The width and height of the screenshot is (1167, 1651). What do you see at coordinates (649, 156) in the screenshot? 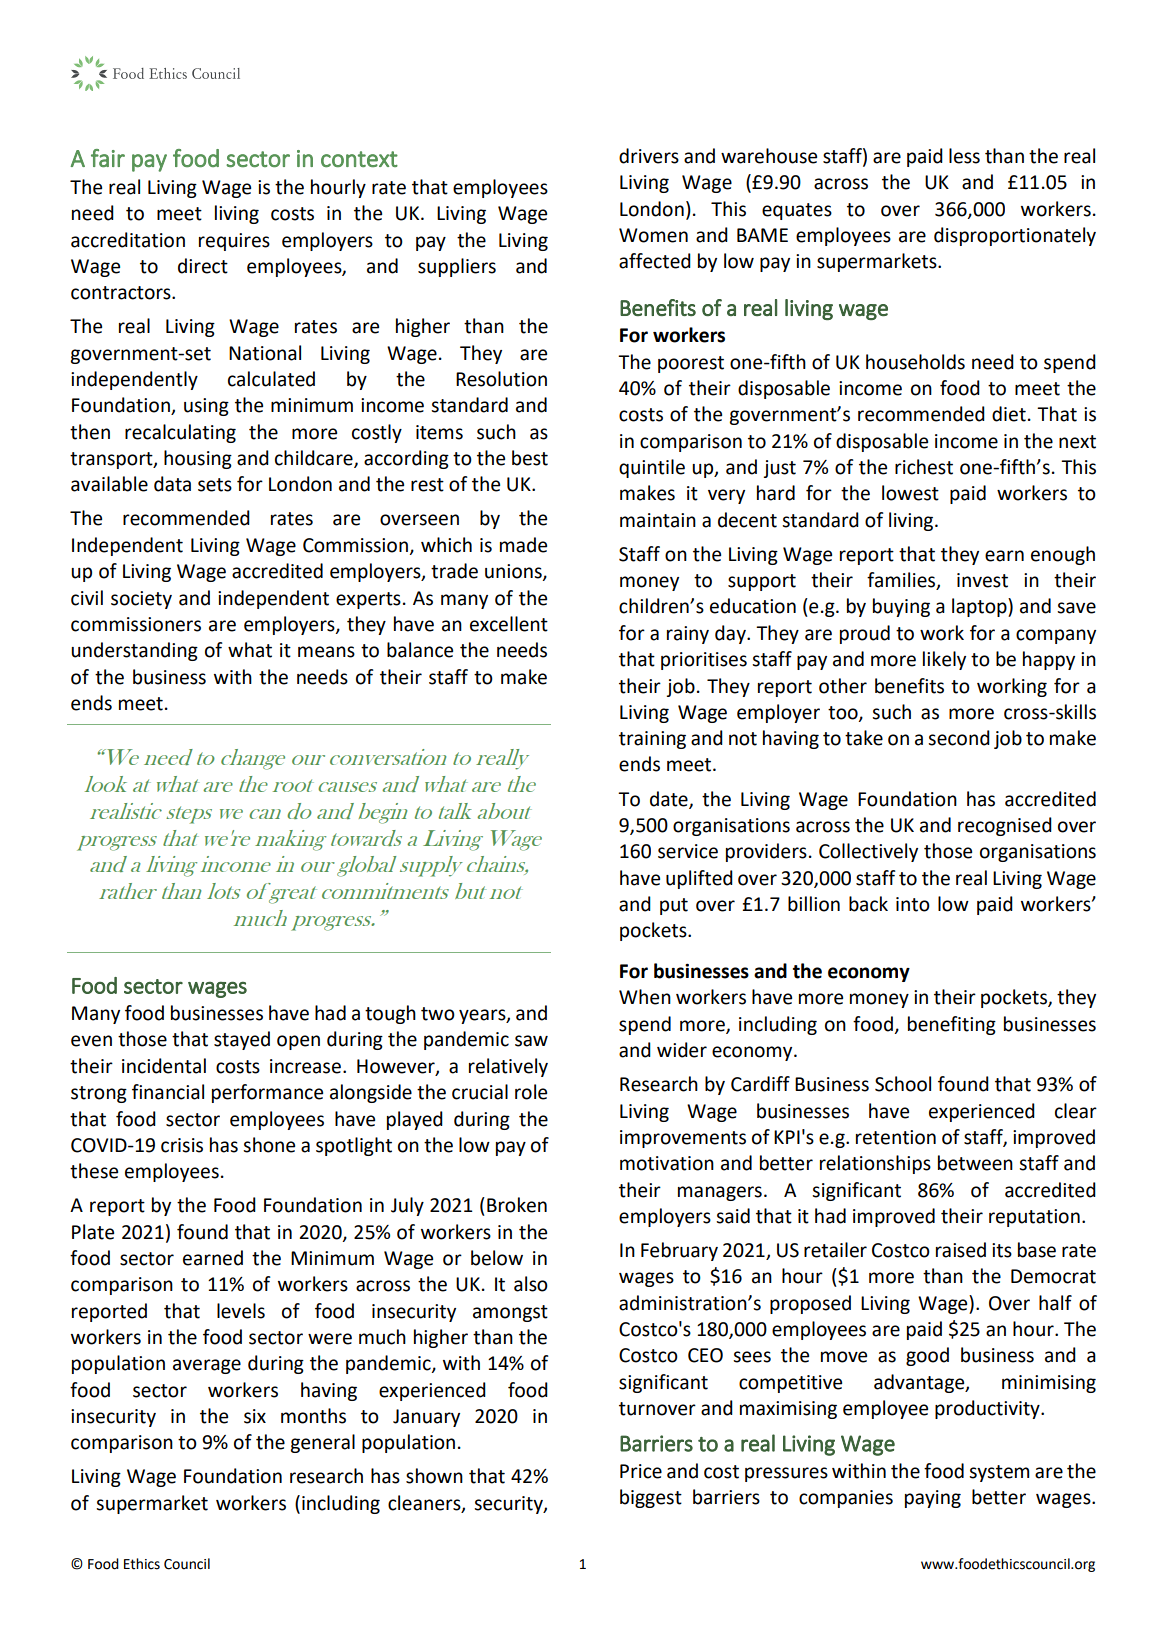
I see `drivers` at bounding box center [649, 156].
